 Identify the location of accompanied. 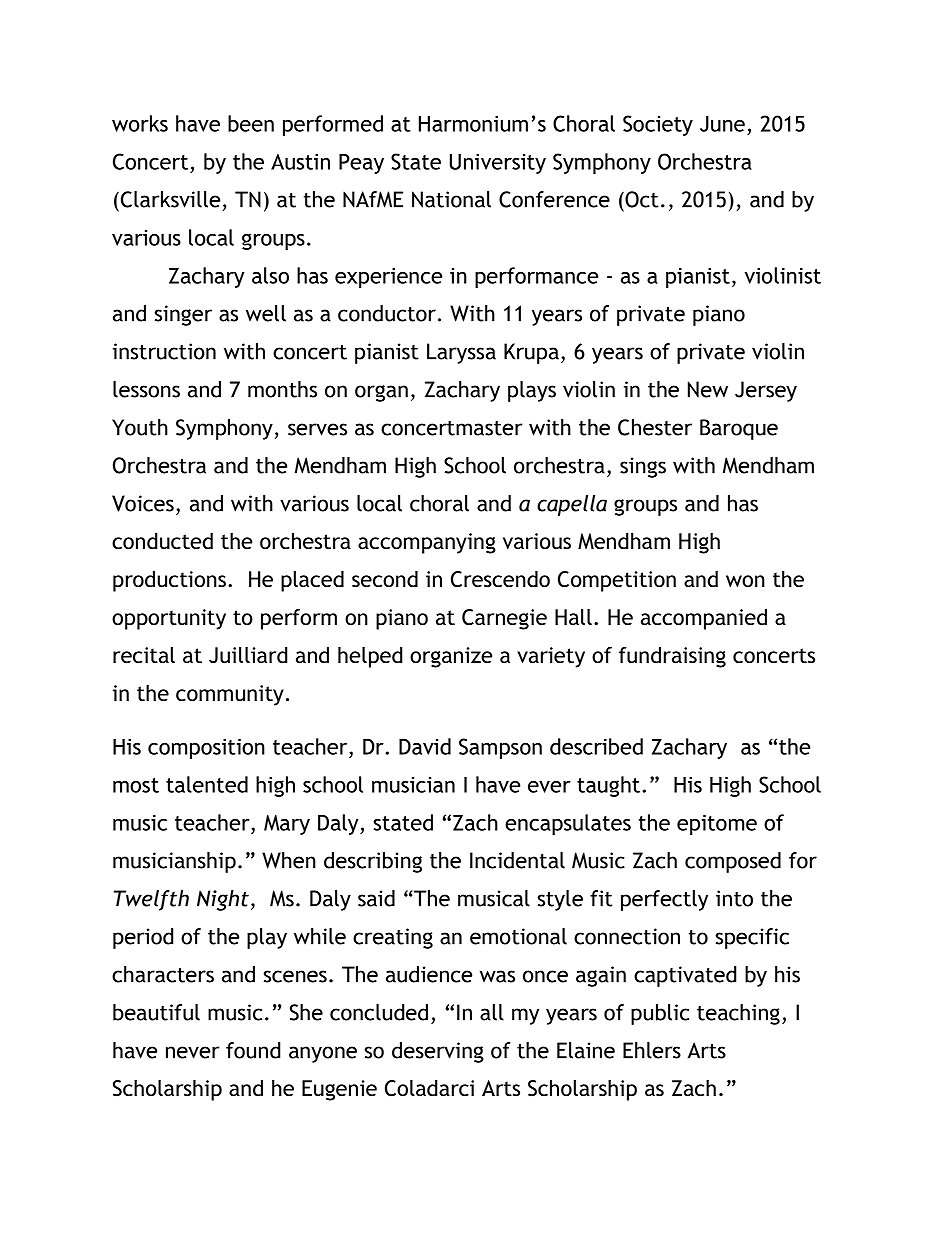
(704, 619).
